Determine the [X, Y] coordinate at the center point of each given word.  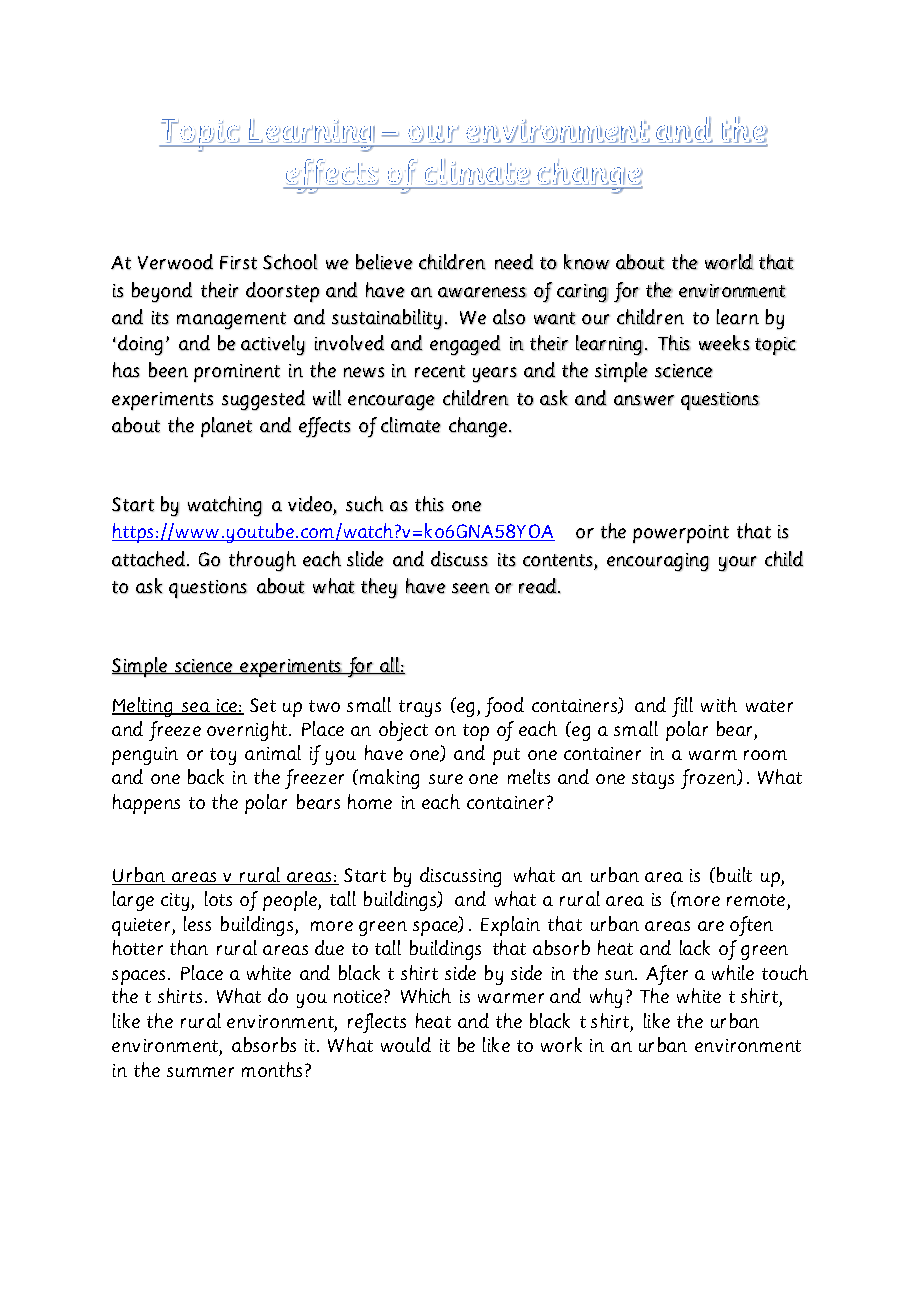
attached [150, 559]
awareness [482, 292]
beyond [162, 292]
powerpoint [681, 534]
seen [470, 588]
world [729, 262]
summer [200, 1072]
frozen [710, 779]
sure [446, 779]
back [206, 776]
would [406, 1044]
